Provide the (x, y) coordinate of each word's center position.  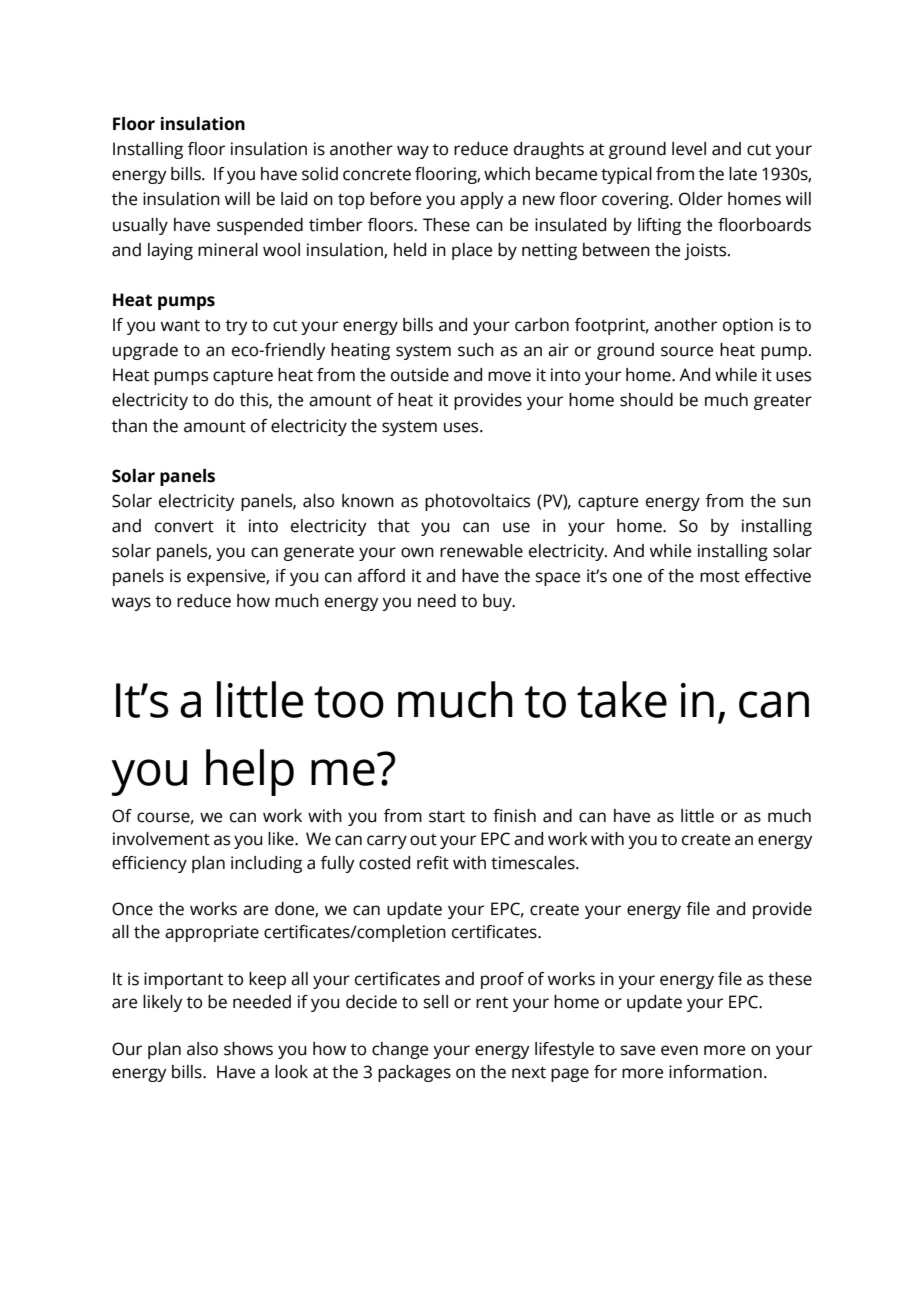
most (720, 577)
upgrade (145, 351)
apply (482, 200)
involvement (161, 839)
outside (420, 375)
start (447, 817)
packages (414, 1073)
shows (248, 1049)
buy (498, 602)
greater (783, 402)
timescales (534, 863)
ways (131, 604)
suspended (260, 226)
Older (701, 199)
